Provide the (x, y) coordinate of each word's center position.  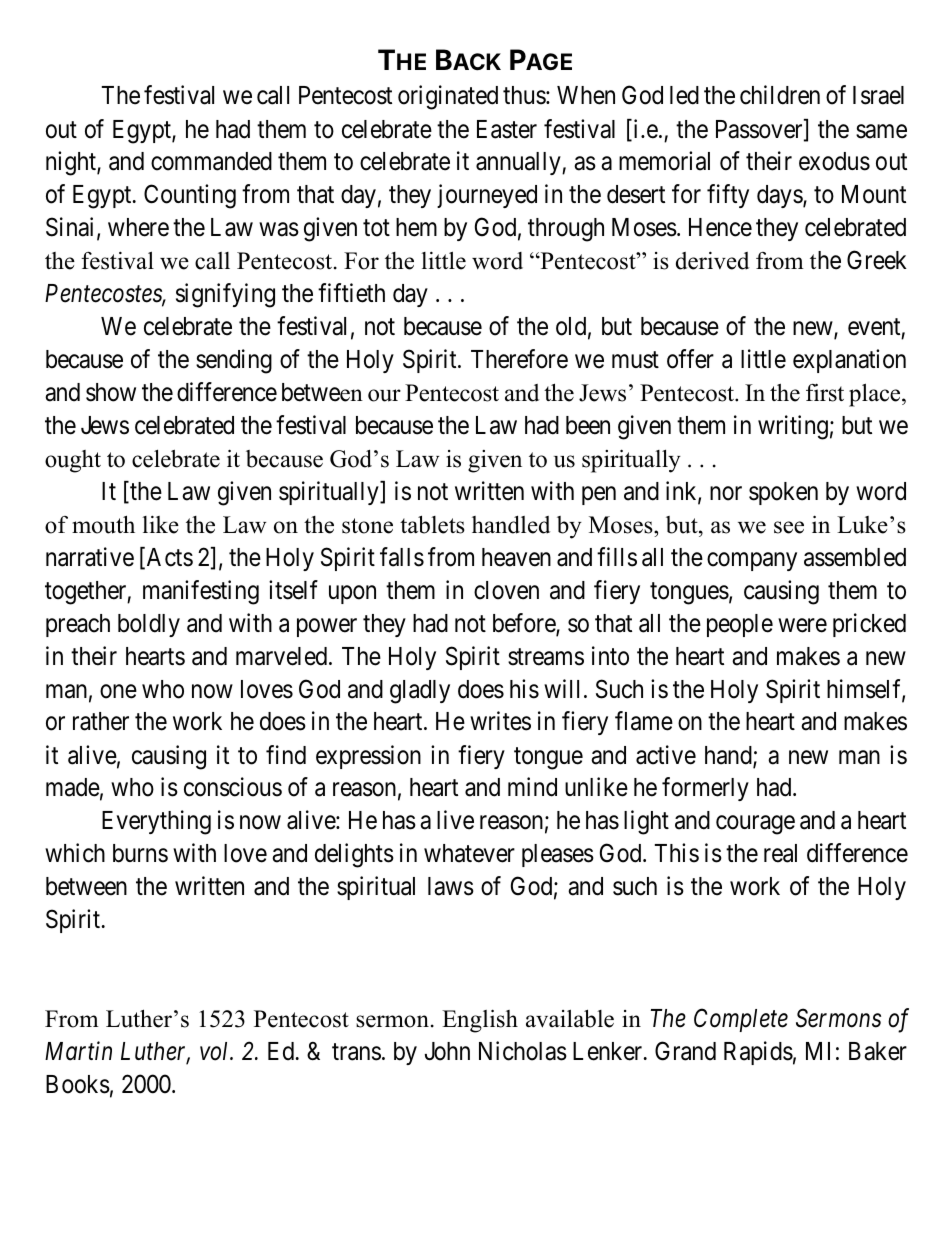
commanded (211, 161)
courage (755, 825)
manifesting (201, 592)
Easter (507, 129)
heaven (516, 557)
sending (234, 361)
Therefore (519, 359)
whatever (469, 853)
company (752, 561)
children (780, 95)
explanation (849, 361)
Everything (156, 822)
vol (216, 1051)
